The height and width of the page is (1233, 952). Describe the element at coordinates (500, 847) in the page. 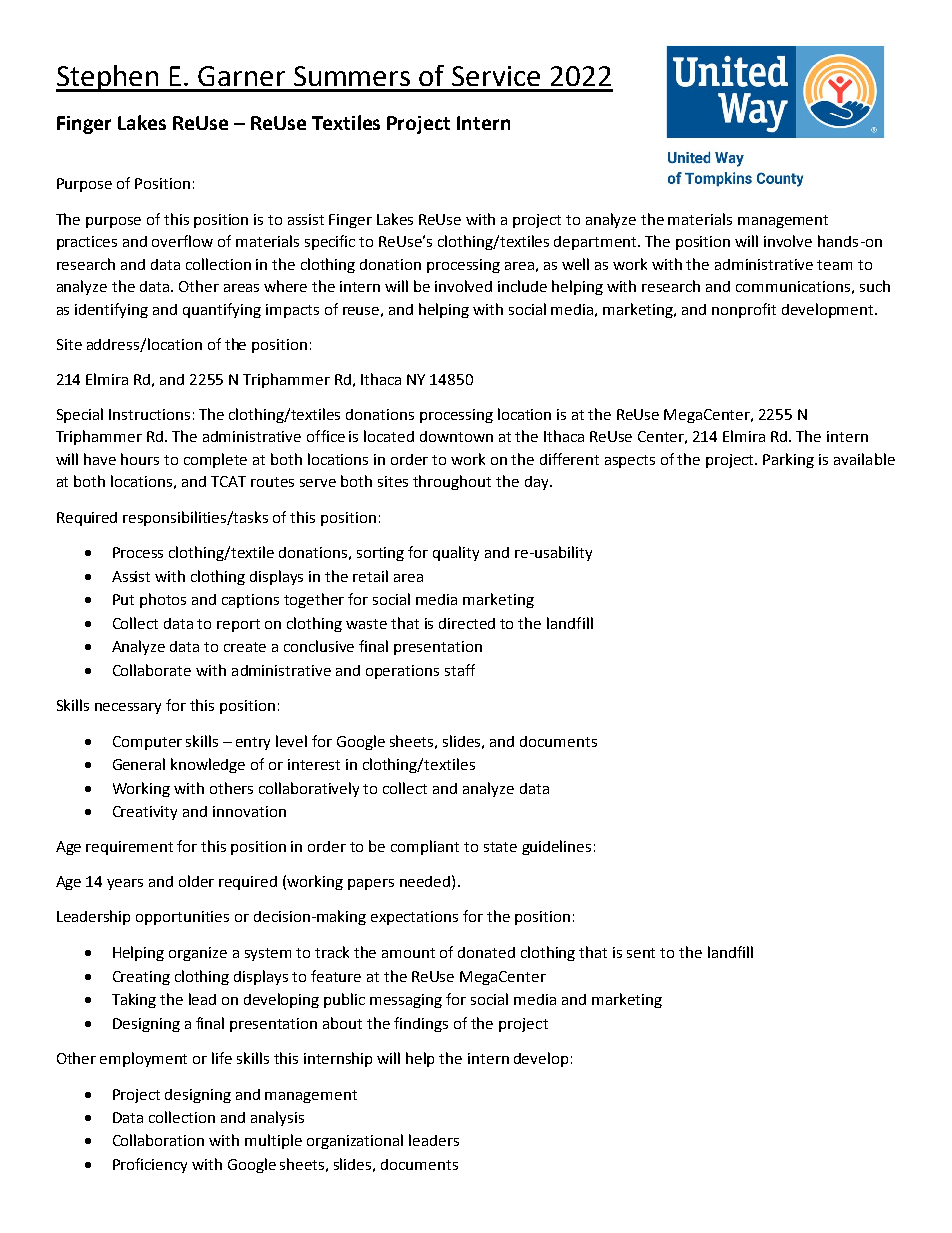

I see `state` at that location.
